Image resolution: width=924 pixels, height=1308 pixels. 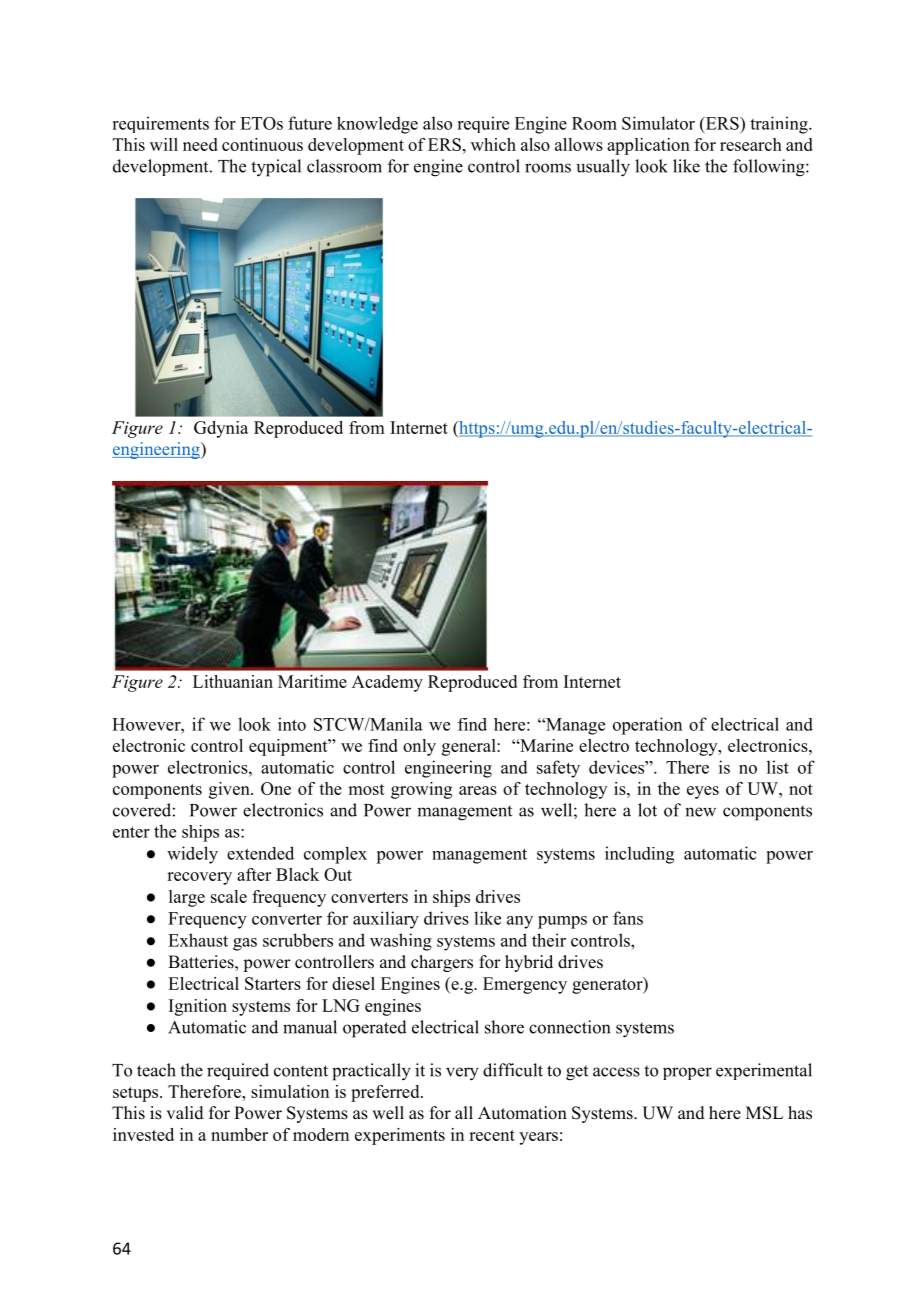 What do you see at coordinates (292, 724) in the screenshot?
I see `into` at bounding box center [292, 724].
